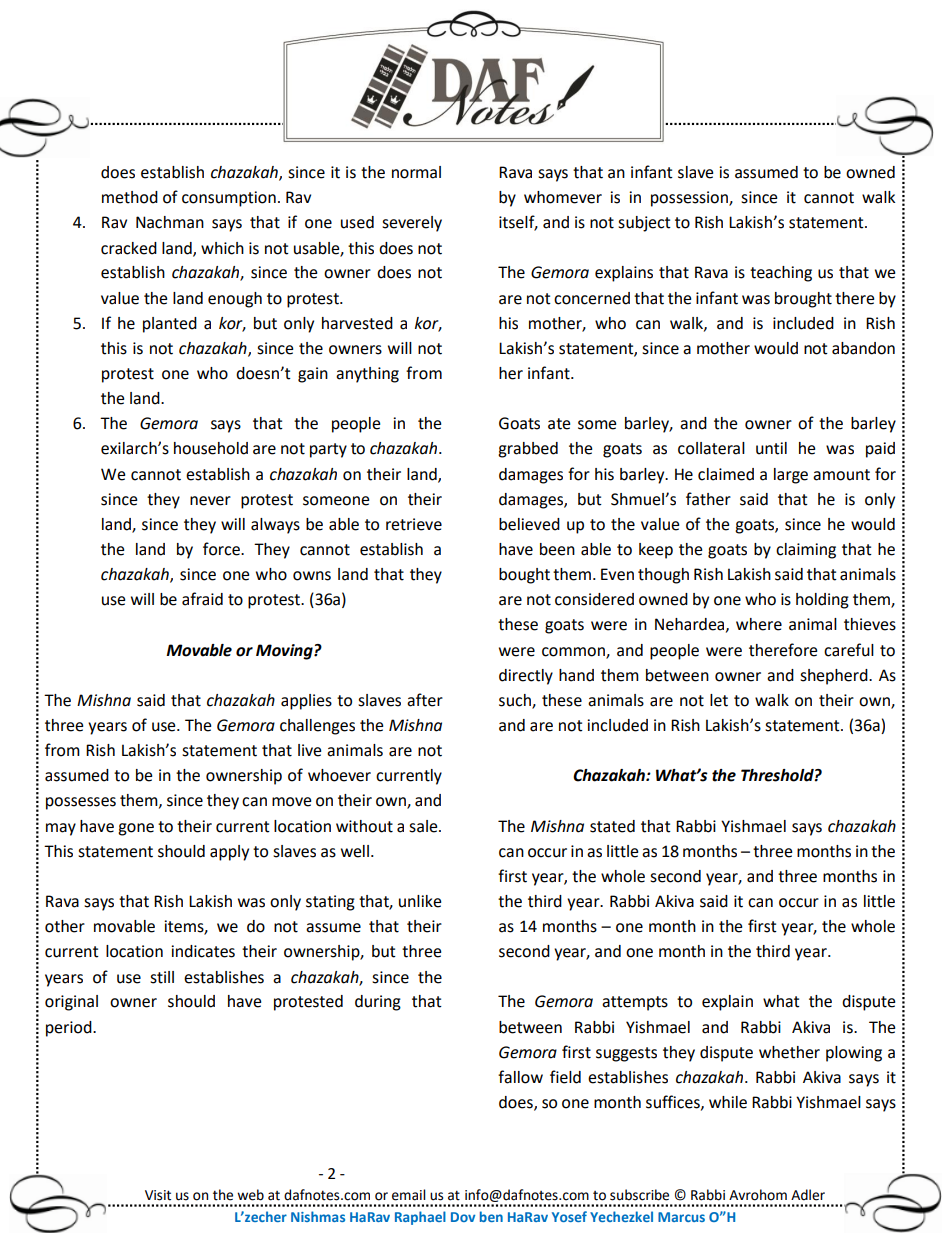  What do you see at coordinates (516, 701) in the screenshot?
I see `such` at bounding box center [516, 701].
